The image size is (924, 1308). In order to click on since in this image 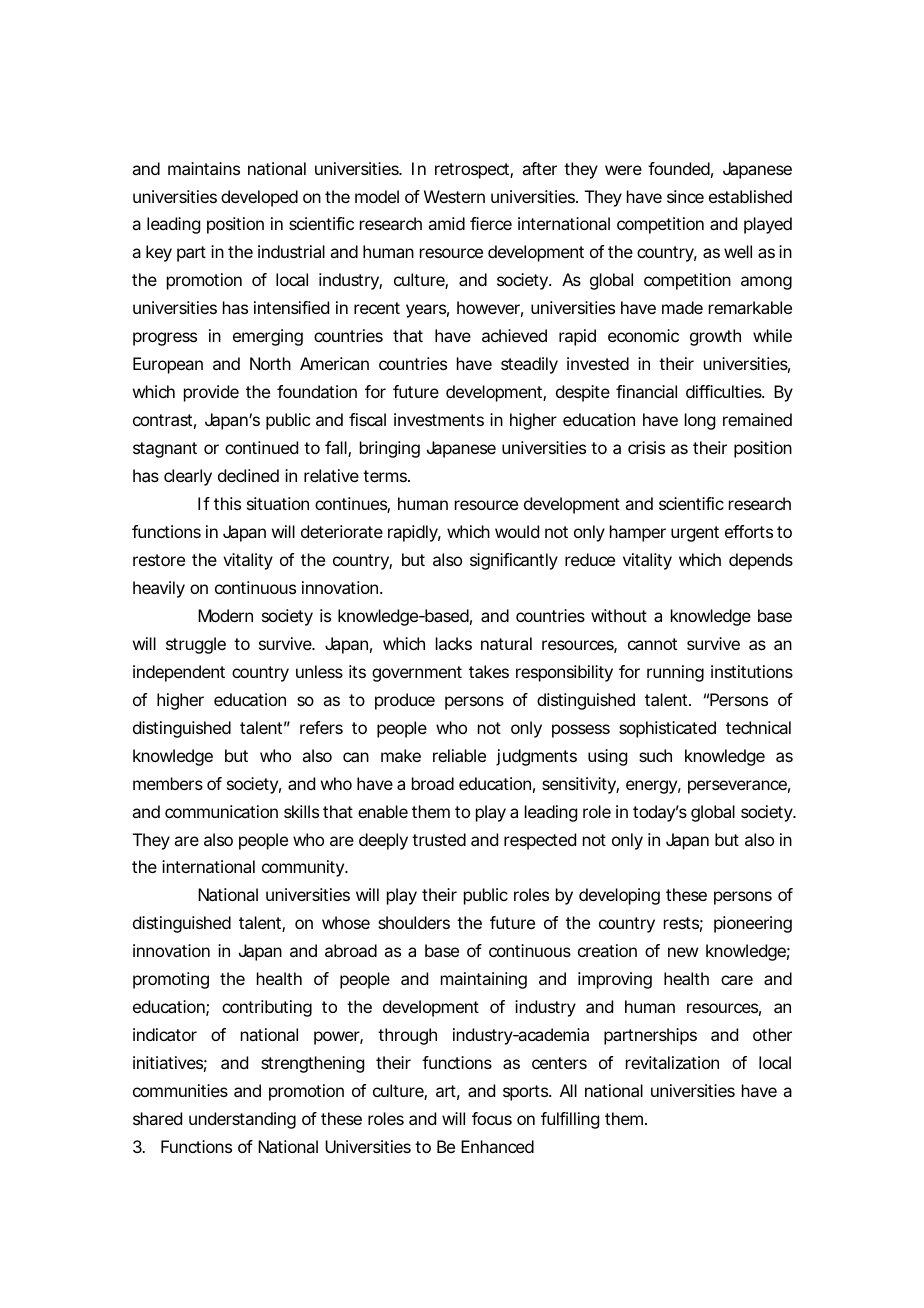, I will do `click(685, 196)`.
